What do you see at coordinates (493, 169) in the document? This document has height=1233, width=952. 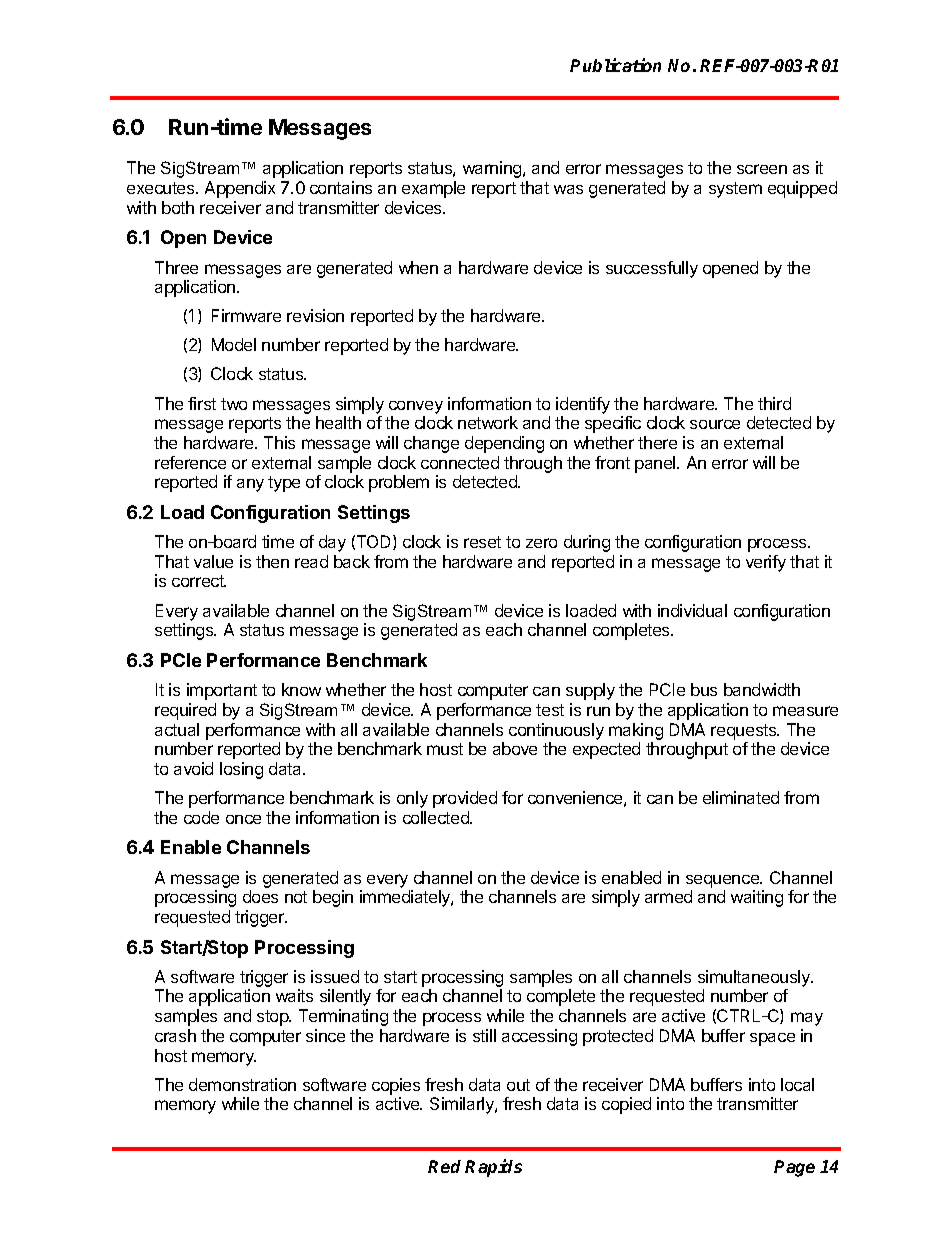 I see `warning` at bounding box center [493, 169].
